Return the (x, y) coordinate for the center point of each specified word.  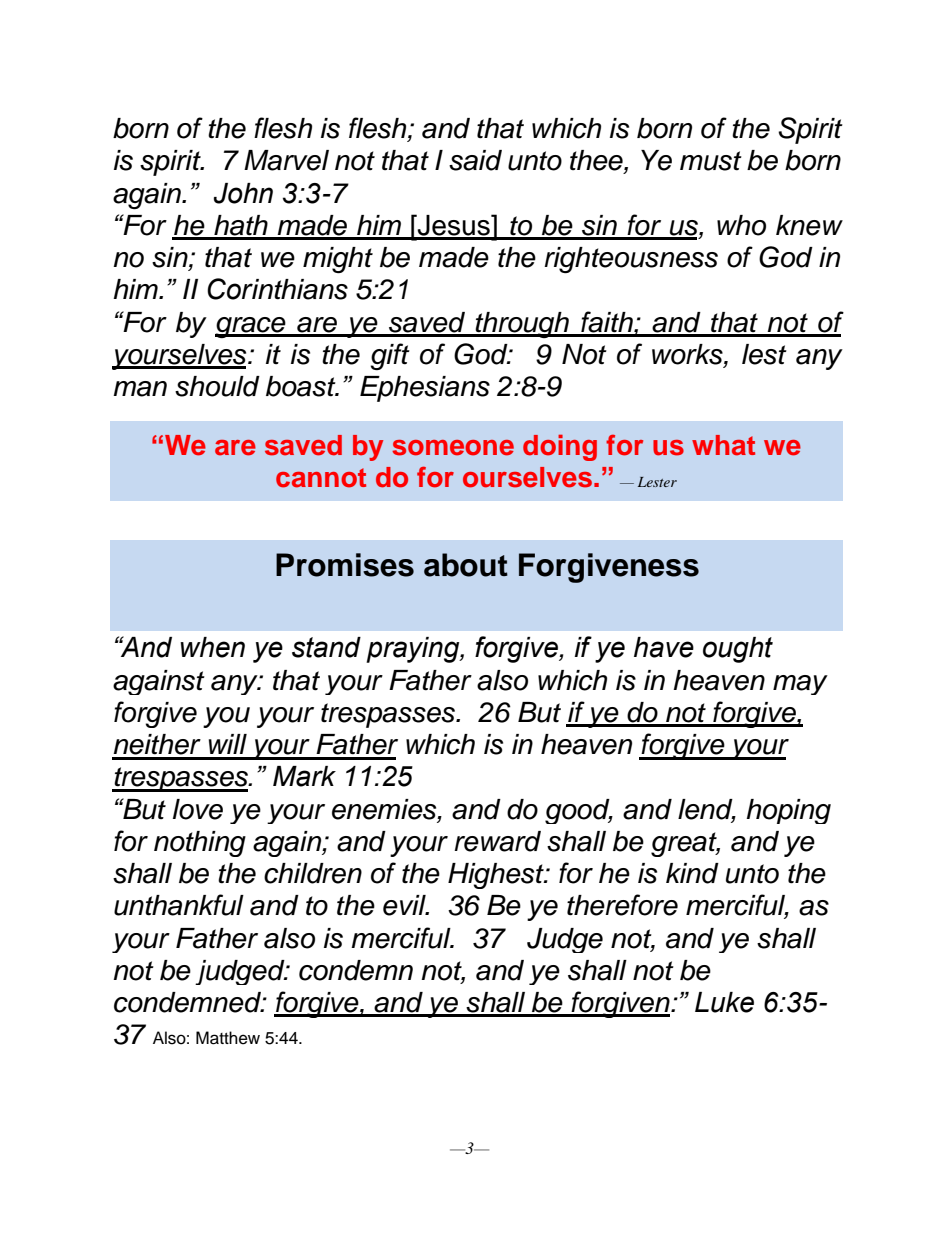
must (711, 161)
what (723, 445)
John (243, 193)
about (466, 565)
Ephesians (425, 389)
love (198, 809)
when (212, 647)
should (217, 386)
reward (497, 841)
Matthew (228, 1038)
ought (738, 650)
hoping (788, 811)
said (475, 160)
